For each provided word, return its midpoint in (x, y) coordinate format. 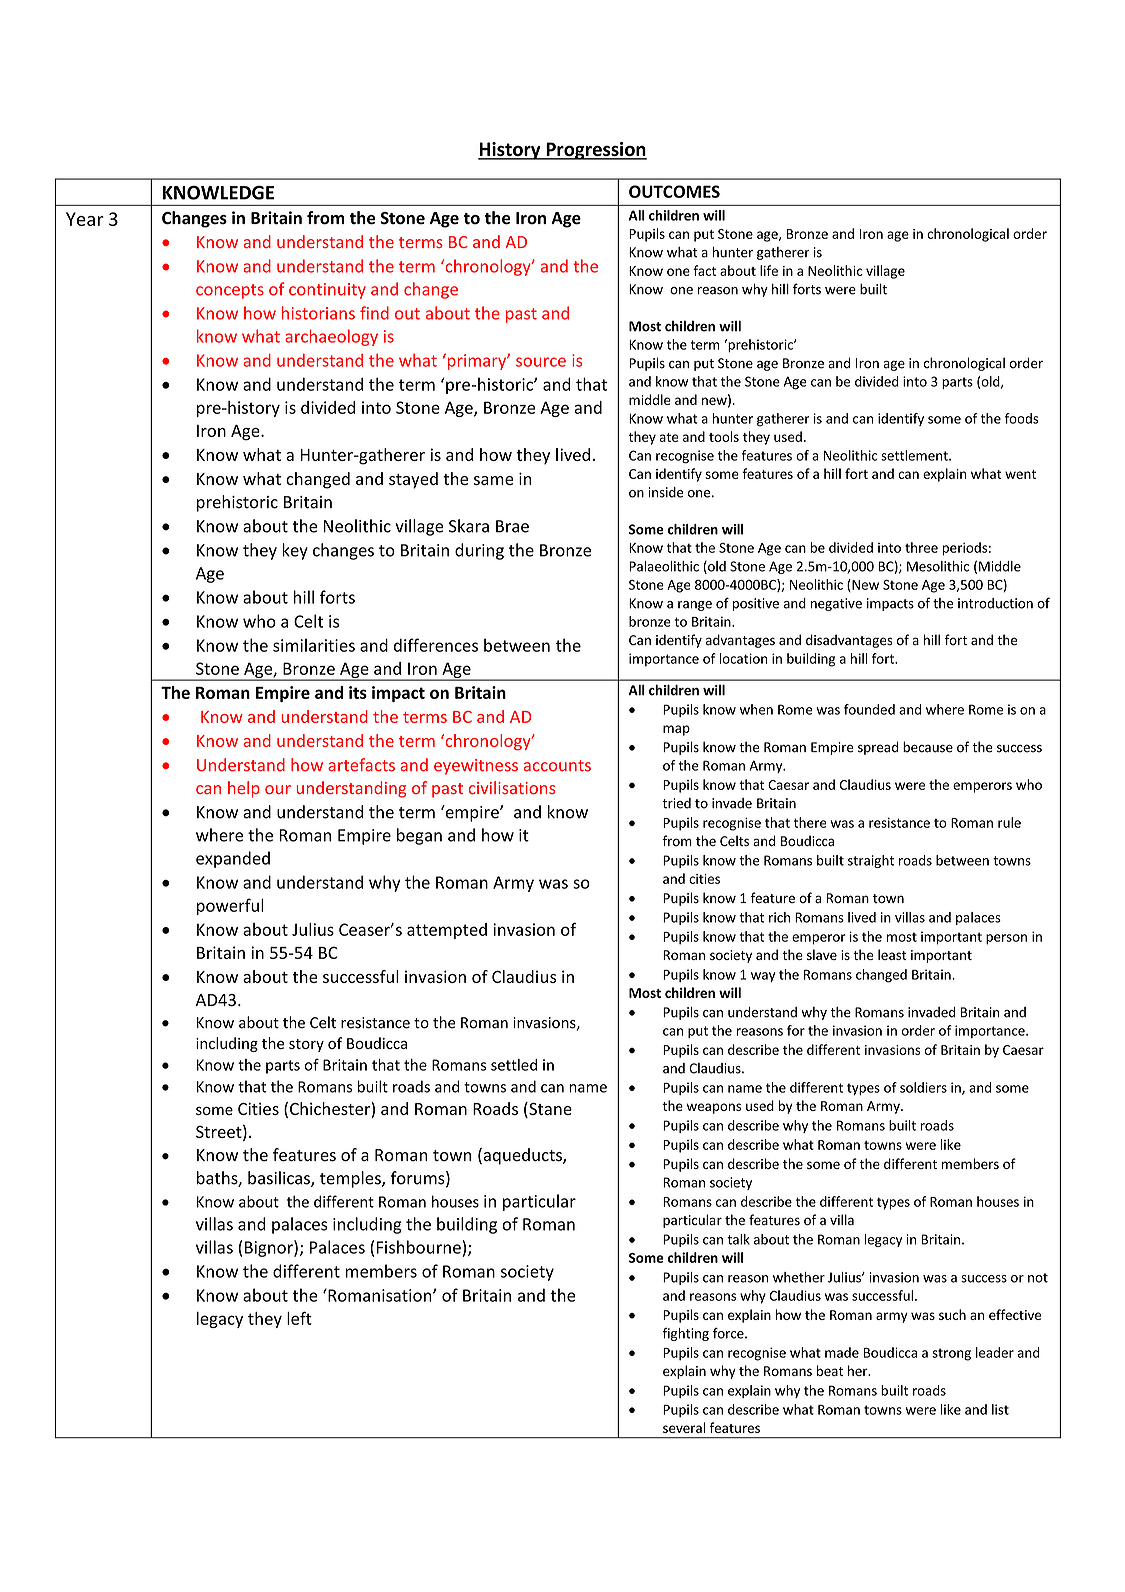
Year (85, 219)
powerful (230, 906)
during (479, 551)
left (299, 1318)
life (769, 270)
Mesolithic (938, 566)
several (684, 1427)
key (295, 551)
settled (514, 1065)
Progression (595, 151)
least (892, 954)
